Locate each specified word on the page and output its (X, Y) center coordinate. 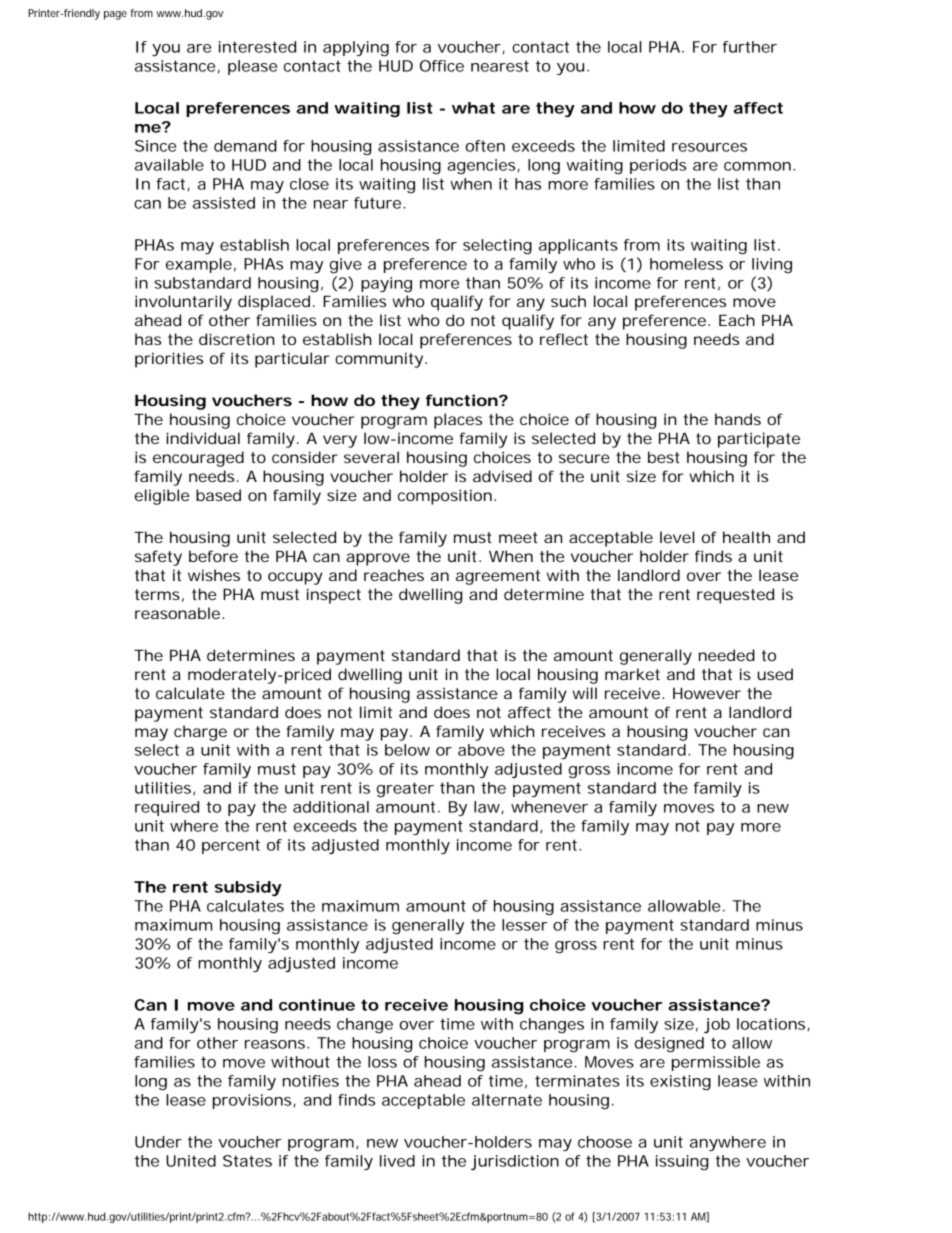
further (750, 47)
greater (405, 789)
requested (735, 596)
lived (397, 1161)
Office (442, 66)
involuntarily (183, 303)
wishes (214, 575)
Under (158, 1142)
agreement (498, 577)
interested (257, 47)
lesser (524, 925)
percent (231, 846)
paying (386, 284)
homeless (686, 264)
